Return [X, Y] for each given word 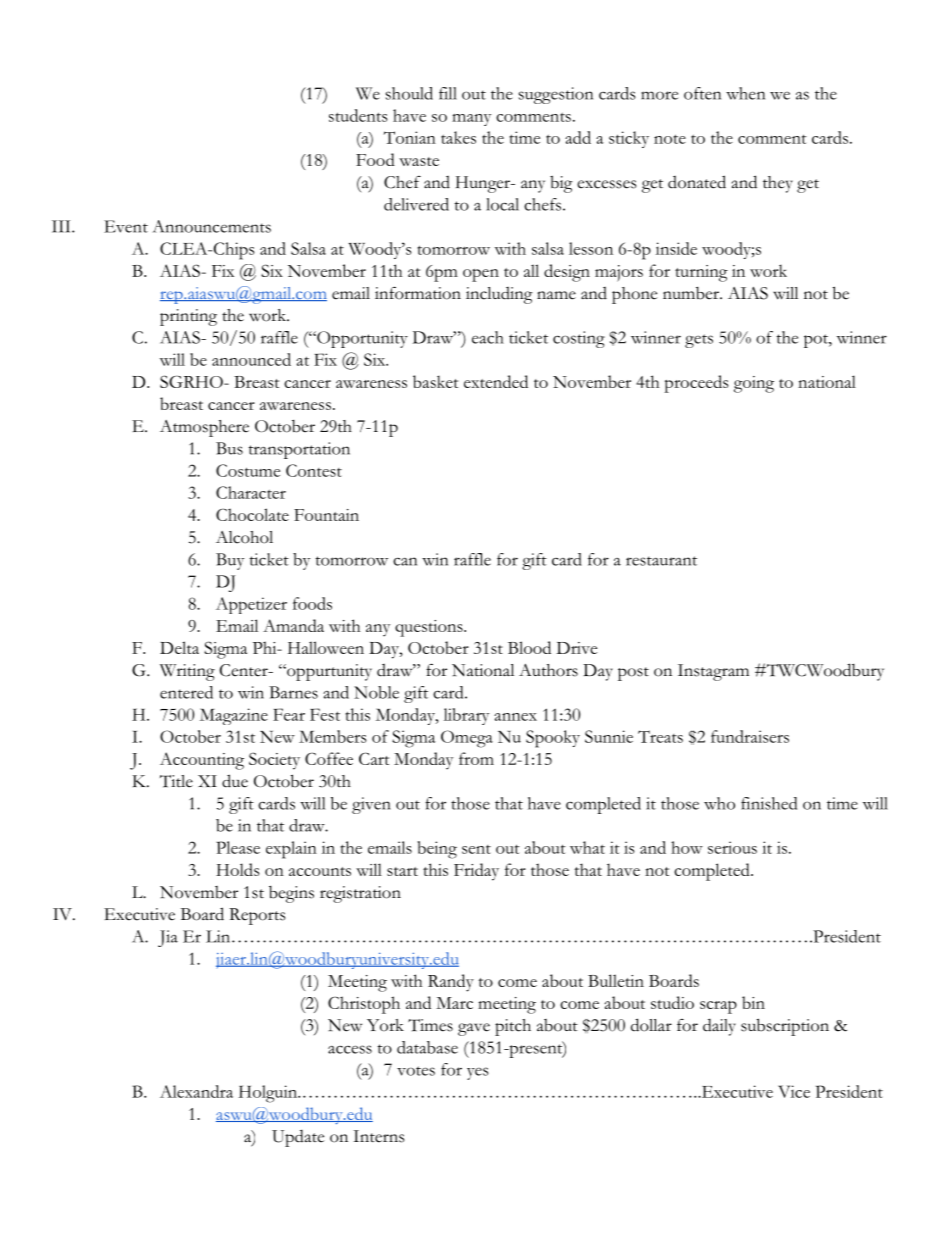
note [670, 139]
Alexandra [196, 1091]
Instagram [713, 672]
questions [430, 628]
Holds [237, 869]
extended [496, 381]
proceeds [696, 384]
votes [416, 1071]
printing [188, 317]
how [687, 847]
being [437, 850]
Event [126, 226]
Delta [179, 647]
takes [458, 137]
